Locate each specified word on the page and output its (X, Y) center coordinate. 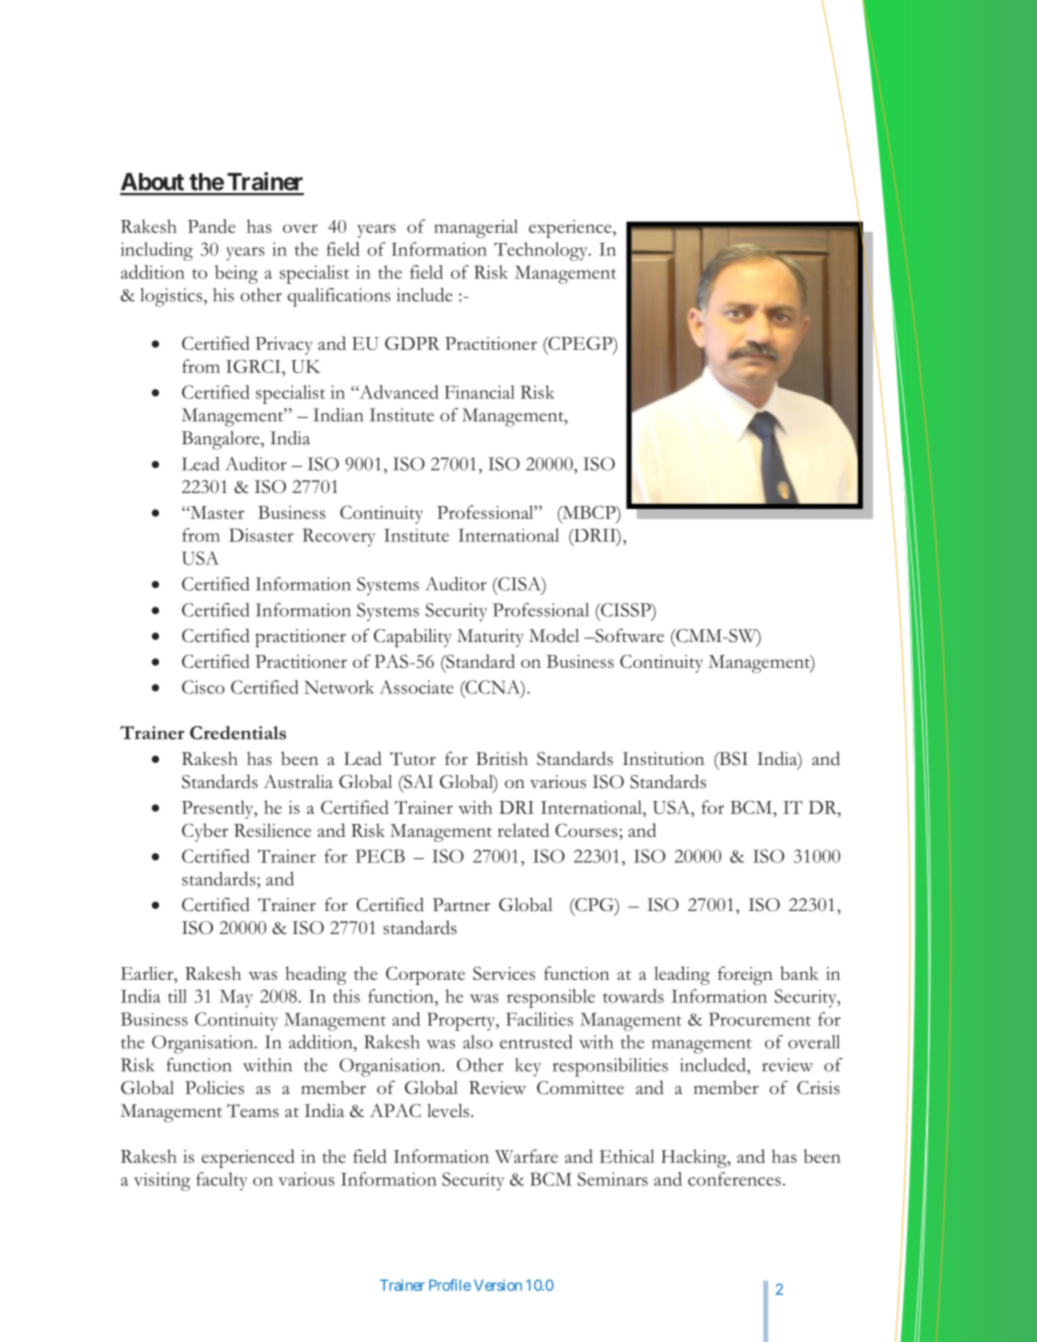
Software (628, 635)
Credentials (238, 733)
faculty (222, 1181)
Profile (450, 1285)
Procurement (760, 1019)
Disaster (261, 535)
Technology (542, 251)
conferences (734, 1179)
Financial (480, 392)
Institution (663, 759)
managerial (476, 228)
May (236, 998)
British (502, 759)
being (236, 274)
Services (504, 973)
